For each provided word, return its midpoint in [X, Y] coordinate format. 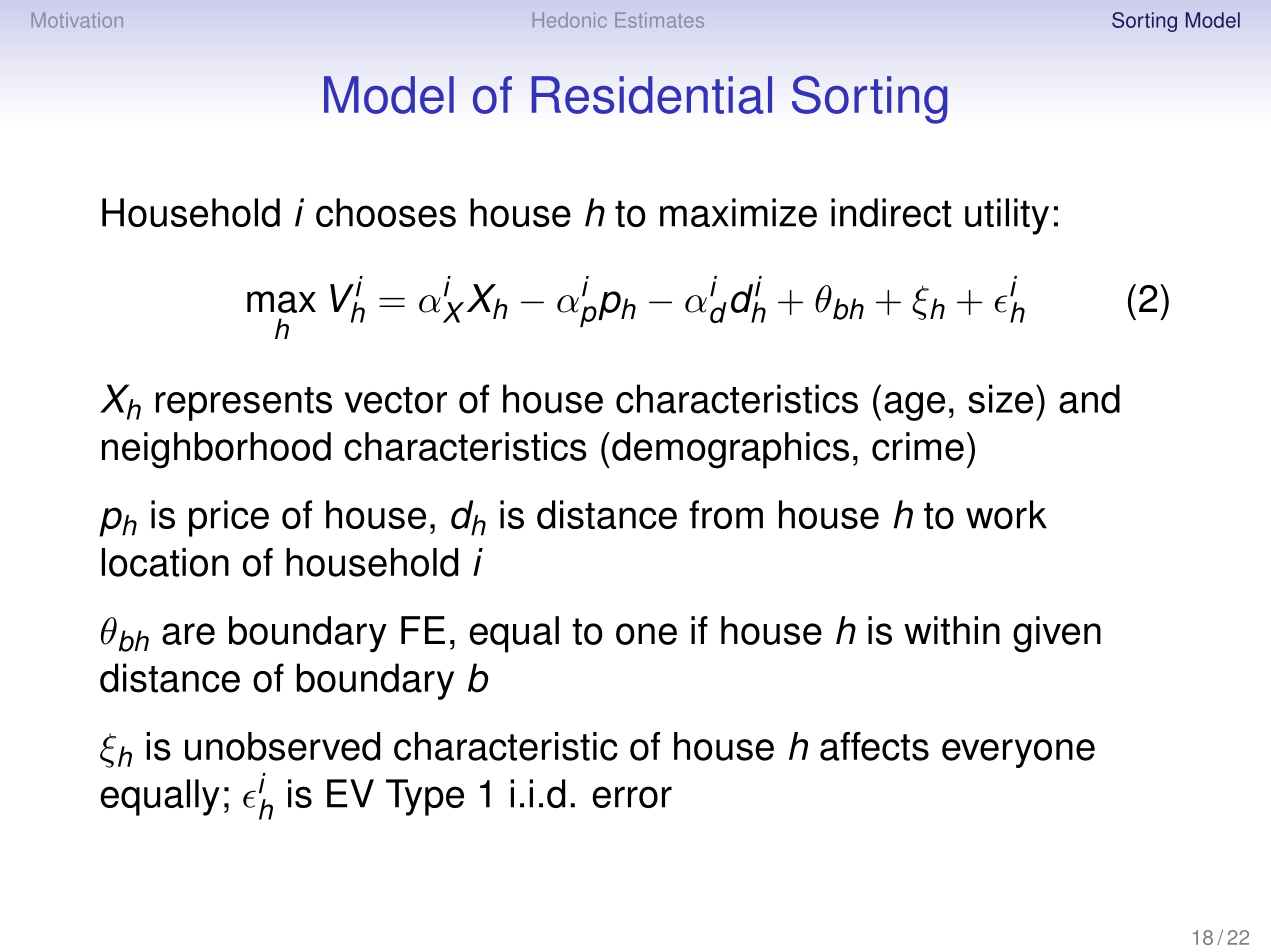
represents [244, 404]
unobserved [282, 746]
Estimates [659, 20]
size [1000, 399]
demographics [730, 450]
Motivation [77, 20]
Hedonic [570, 20]
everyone [1018, 753]
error [632, 797]
